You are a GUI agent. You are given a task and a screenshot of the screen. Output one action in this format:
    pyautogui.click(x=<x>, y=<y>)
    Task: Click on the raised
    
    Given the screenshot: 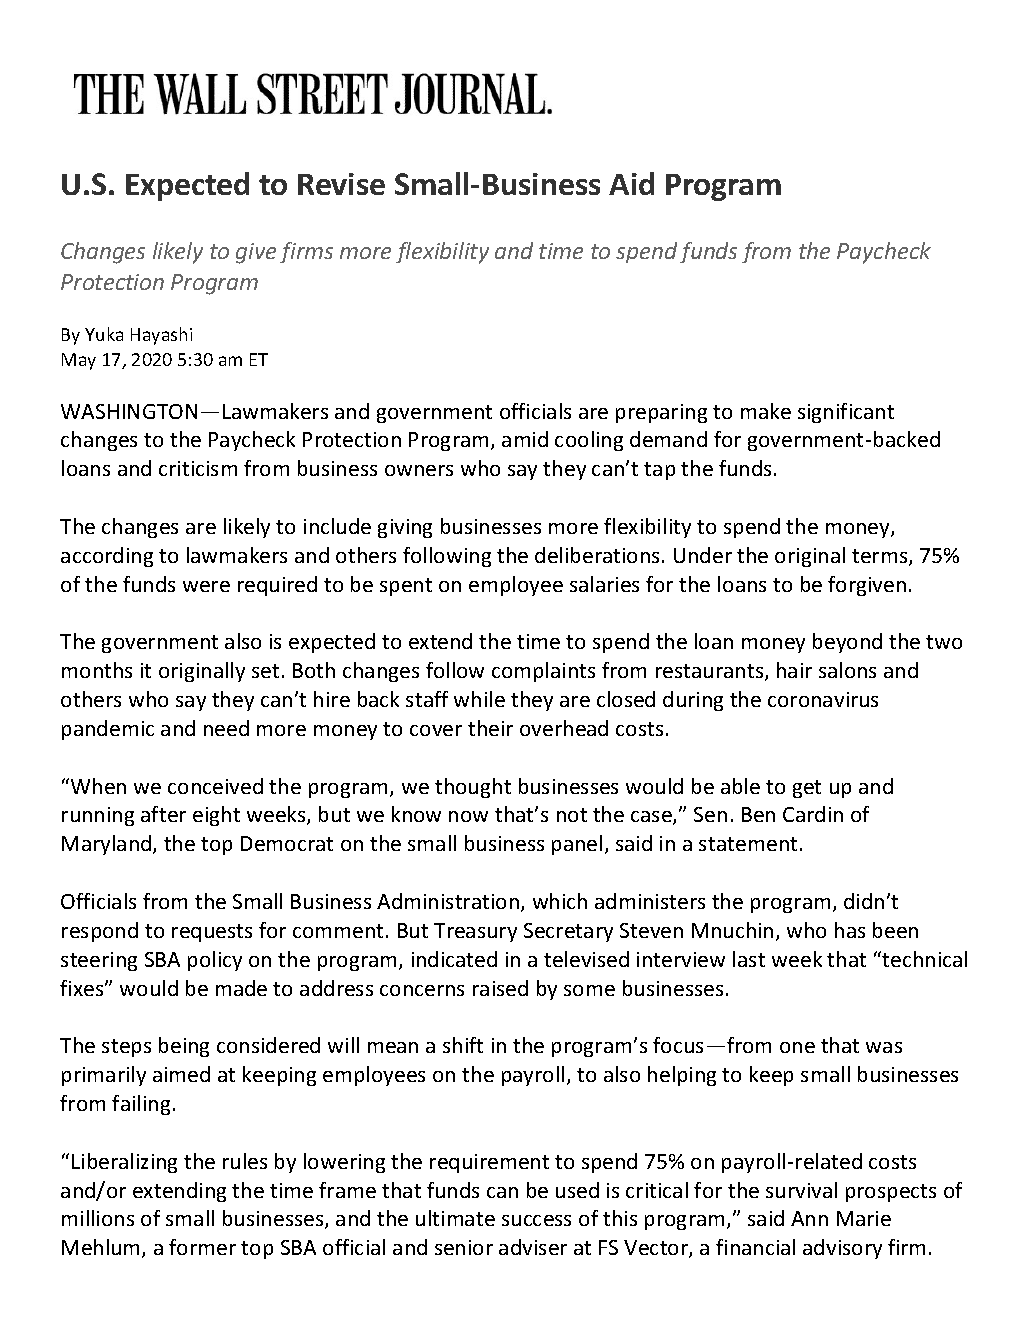 What is the action you would take?
    pyautogui.click(x=500, y=988)
